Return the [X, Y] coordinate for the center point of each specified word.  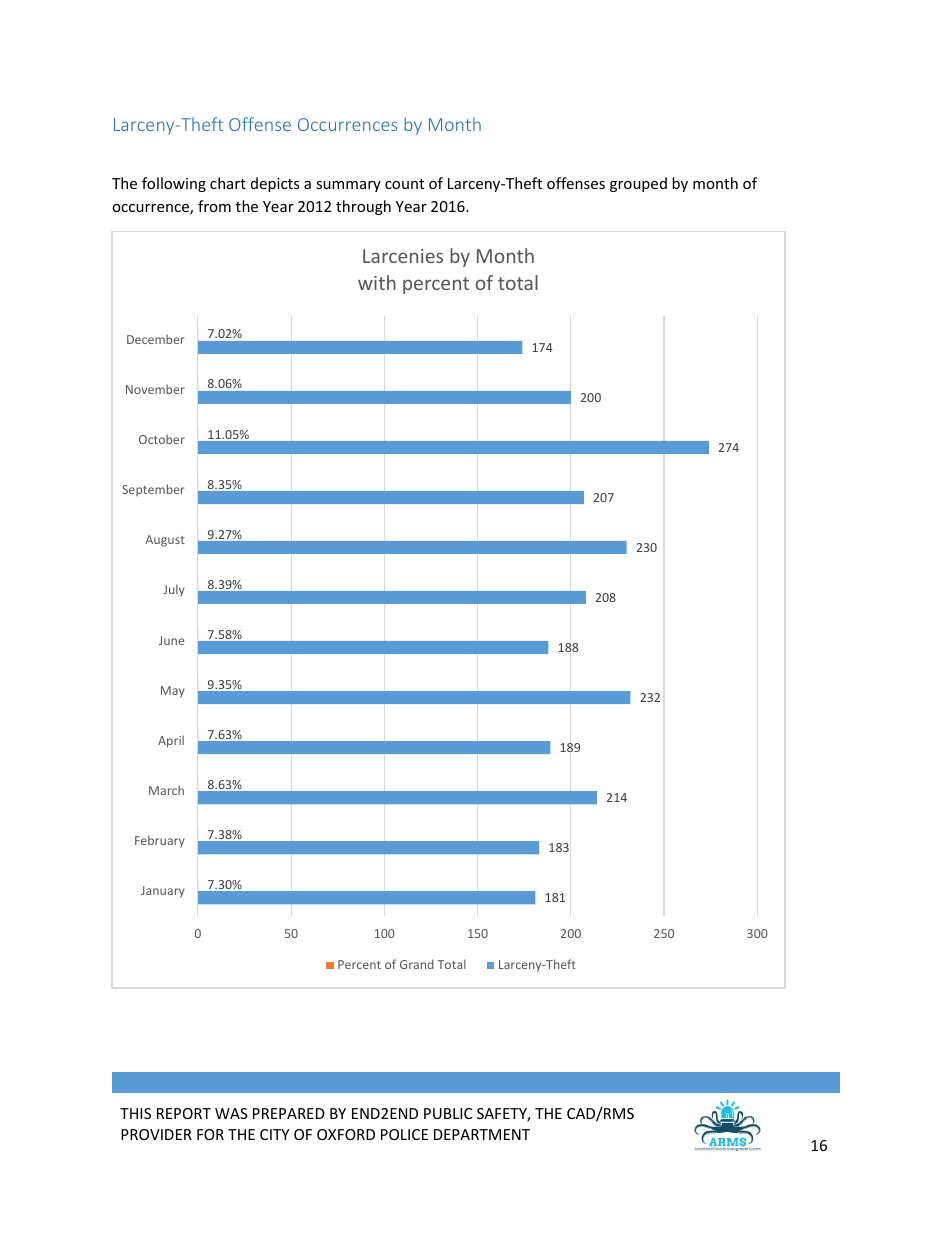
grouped [638, 184]
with [377, 282]
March [166, 790]
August [165, 541]
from [214, 206]
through [363, 207]
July [174, 590]
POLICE [404, 1134]
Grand [417, 964]
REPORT [184, 1113]
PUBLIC [448, 1113]
